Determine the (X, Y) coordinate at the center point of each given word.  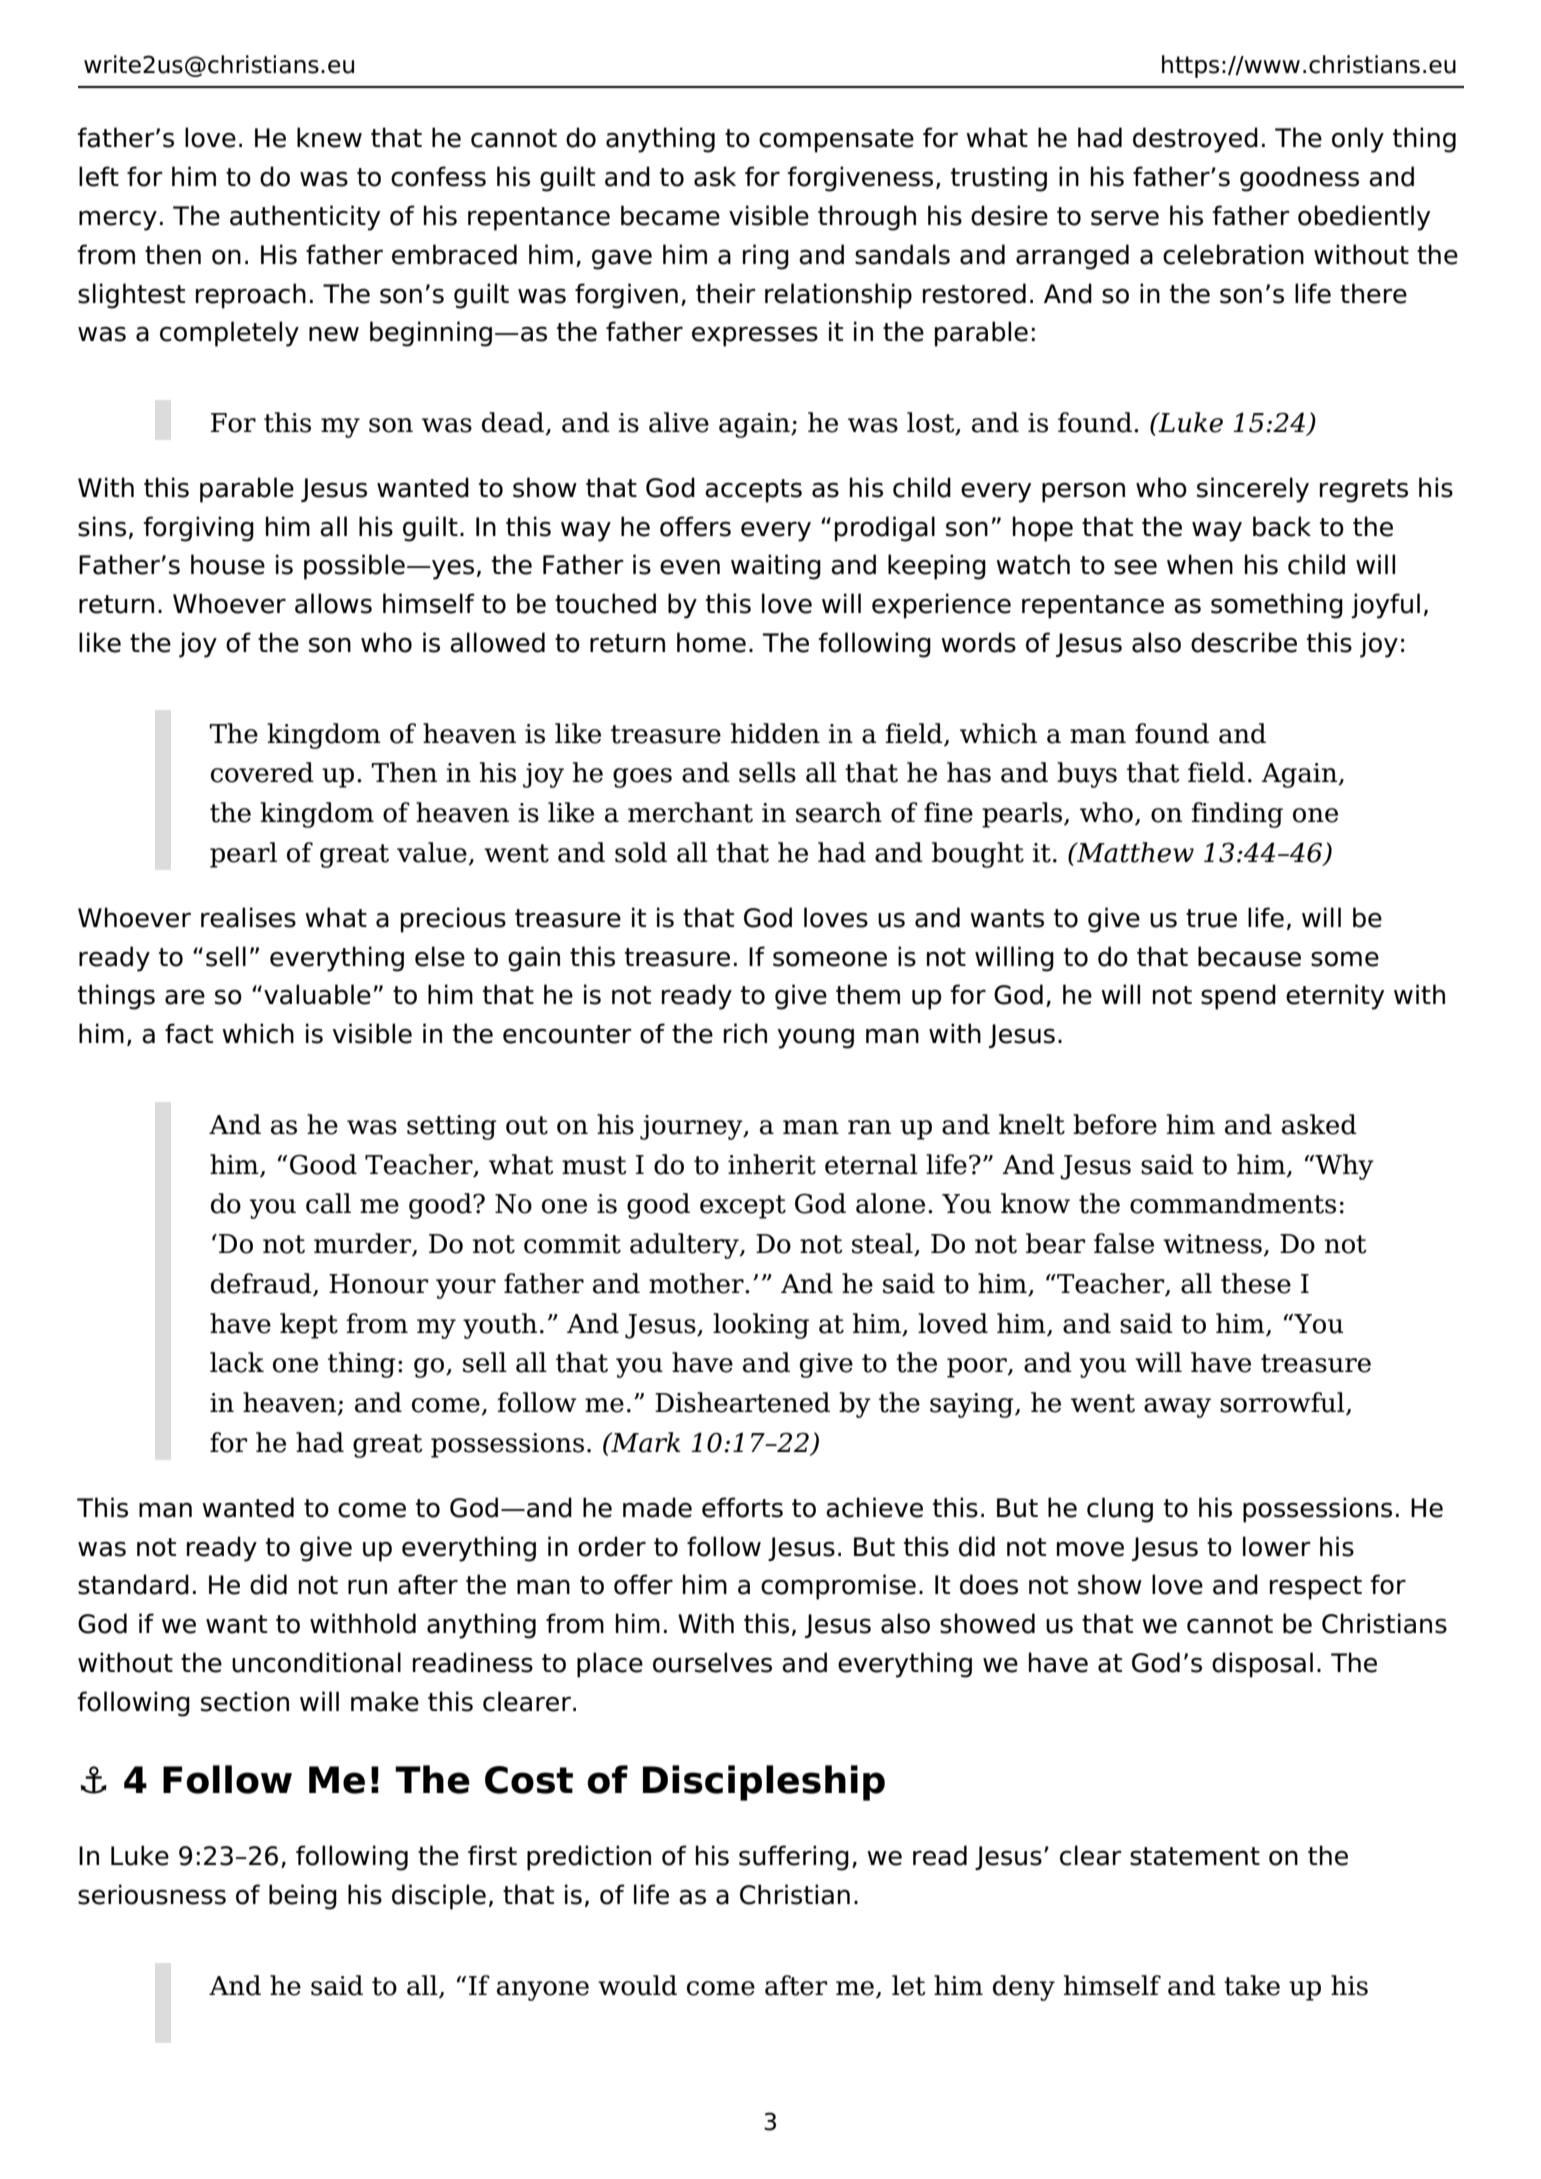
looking (761, 1326)
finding (1237, 815)
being (303, 1897)
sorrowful (1283, 1403)
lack (237, 1362)
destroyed (1195, 140)
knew (329, 137)
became (670, 215)
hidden (775, 733)
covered (262, 772)
